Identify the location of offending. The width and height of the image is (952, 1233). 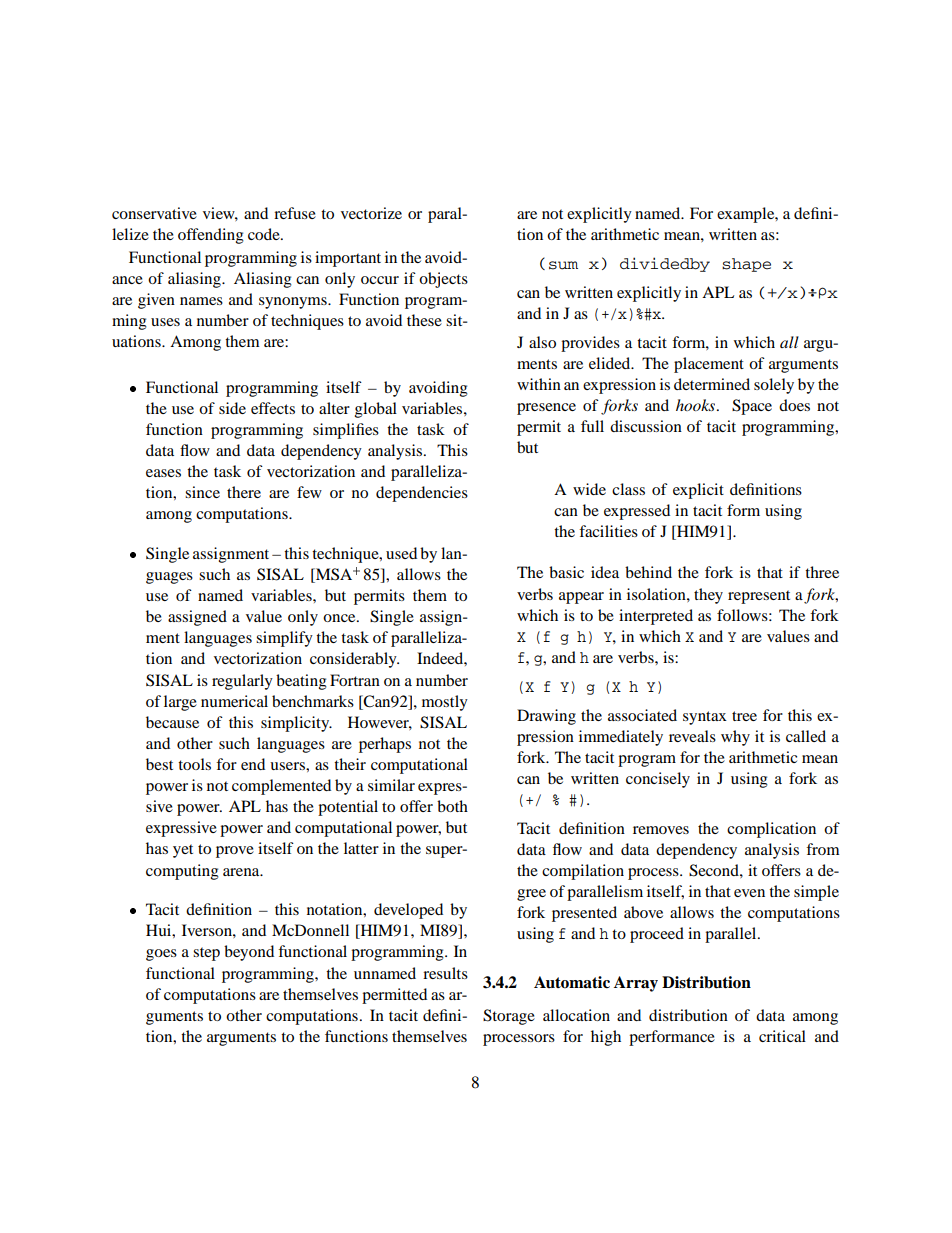
(211, 236).
